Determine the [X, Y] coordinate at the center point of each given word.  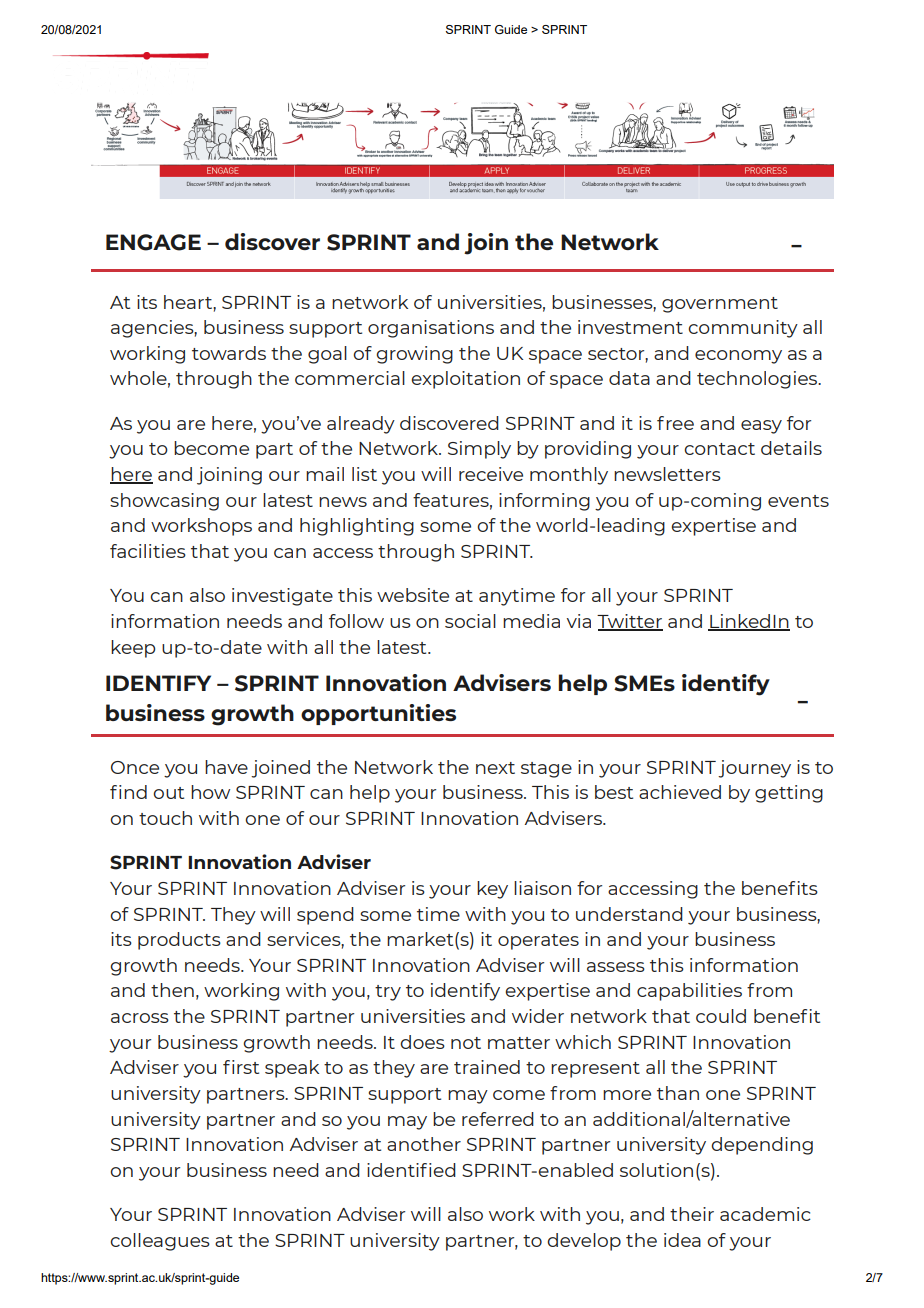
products [179, 941]
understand [629, 914]
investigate [282, 597]
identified [411, 1170]
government [720, 305]
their [692, 1214]
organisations [431, 329]
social [470, 621]
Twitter [630, 622]
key [492, 890]
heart [189, 302]
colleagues [160, 1242]
